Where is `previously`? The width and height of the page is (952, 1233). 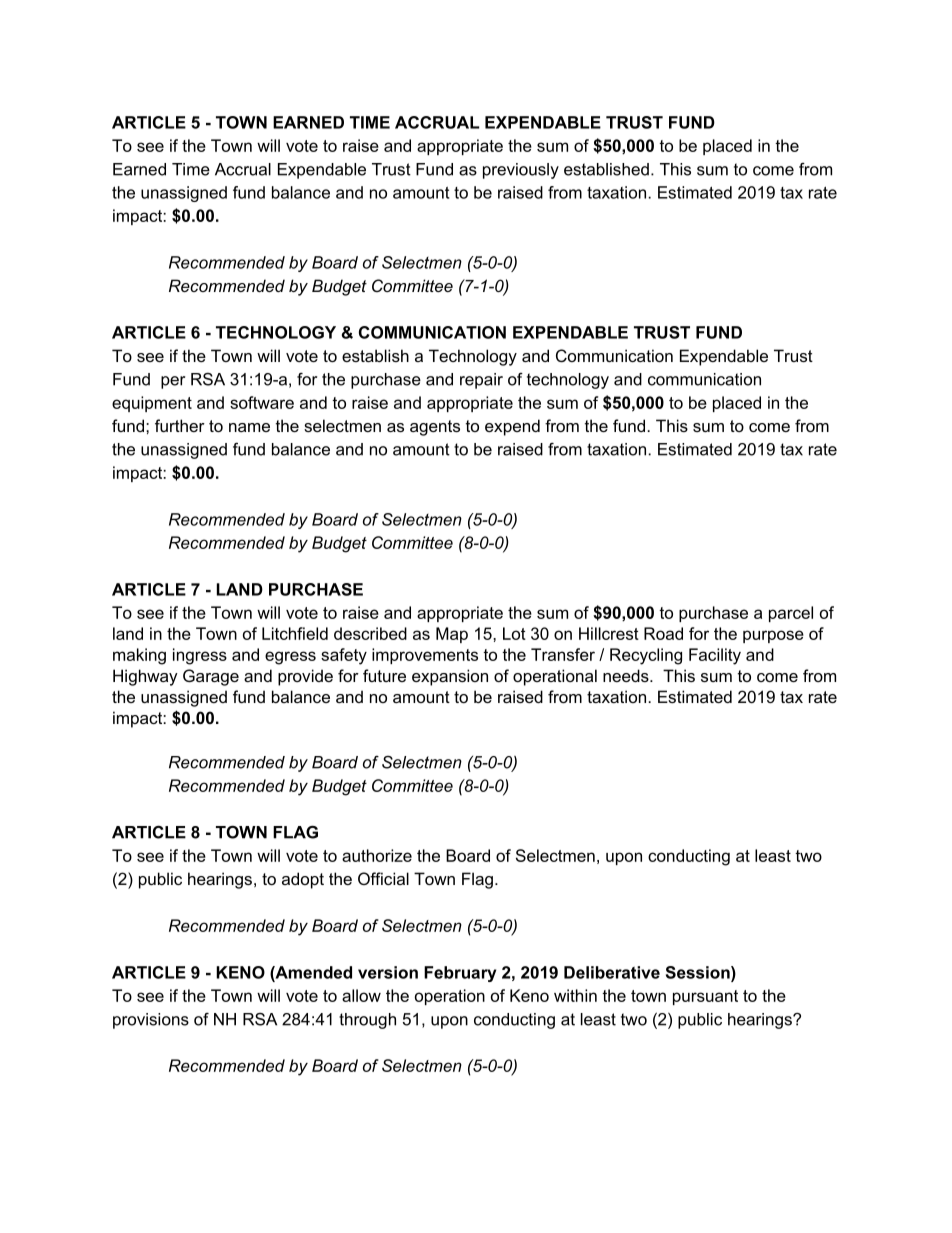
previously is located at coordinates (521, 171).
